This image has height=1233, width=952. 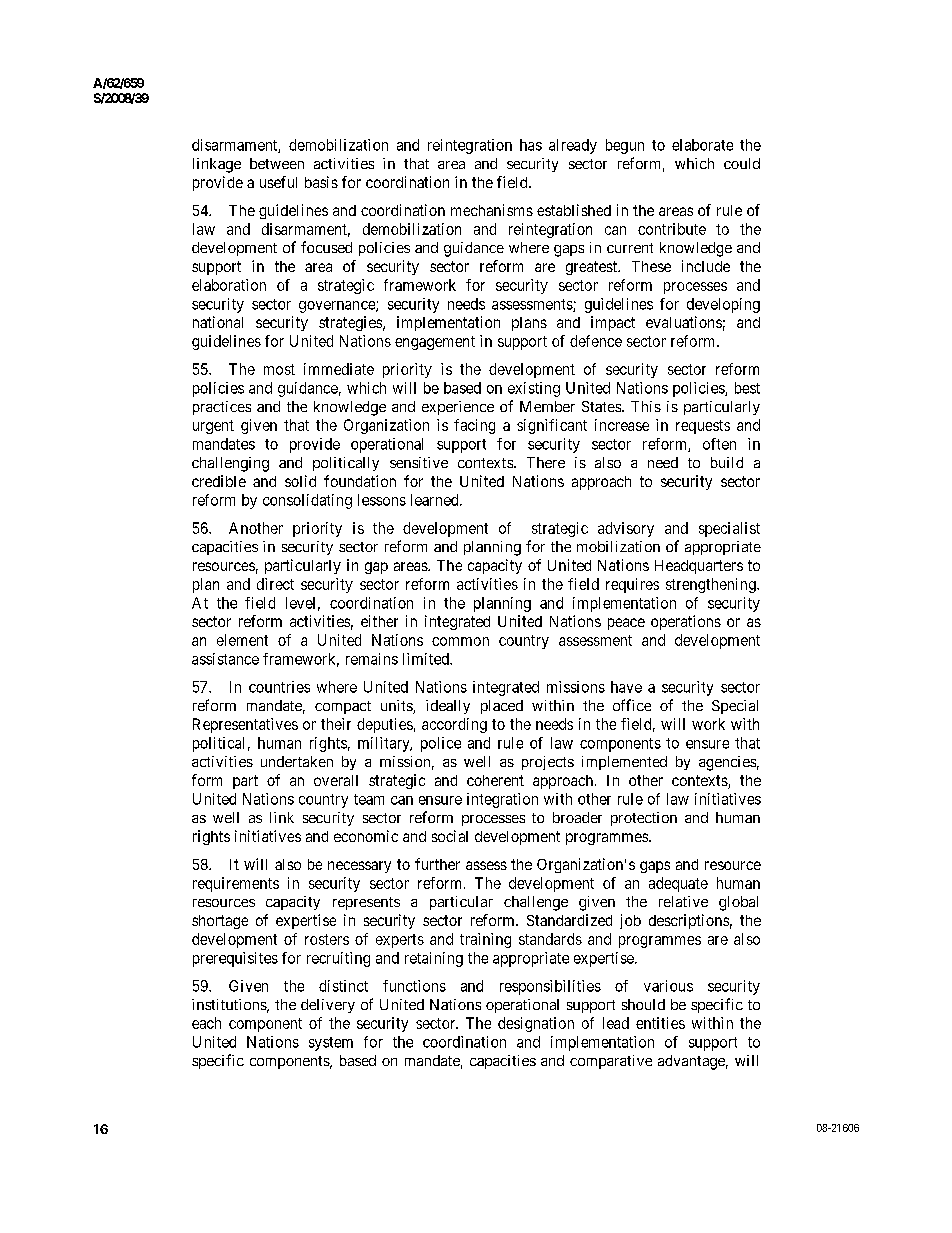 What do you see at coordinates (460, 641) in the image?
I see `common` at bounding box center [460, 641].
